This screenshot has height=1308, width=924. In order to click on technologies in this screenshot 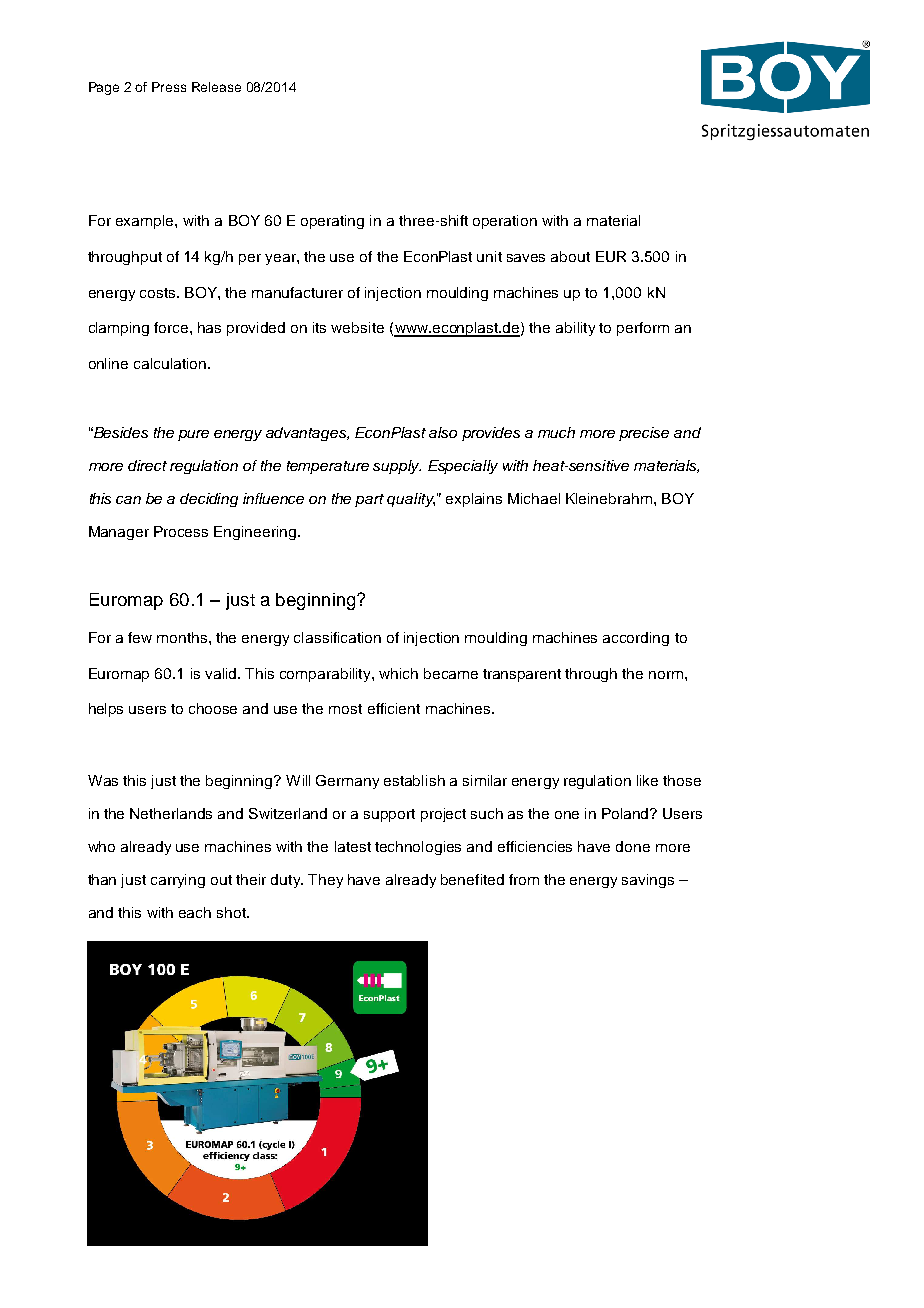, I will do `click(418, 848)`.
